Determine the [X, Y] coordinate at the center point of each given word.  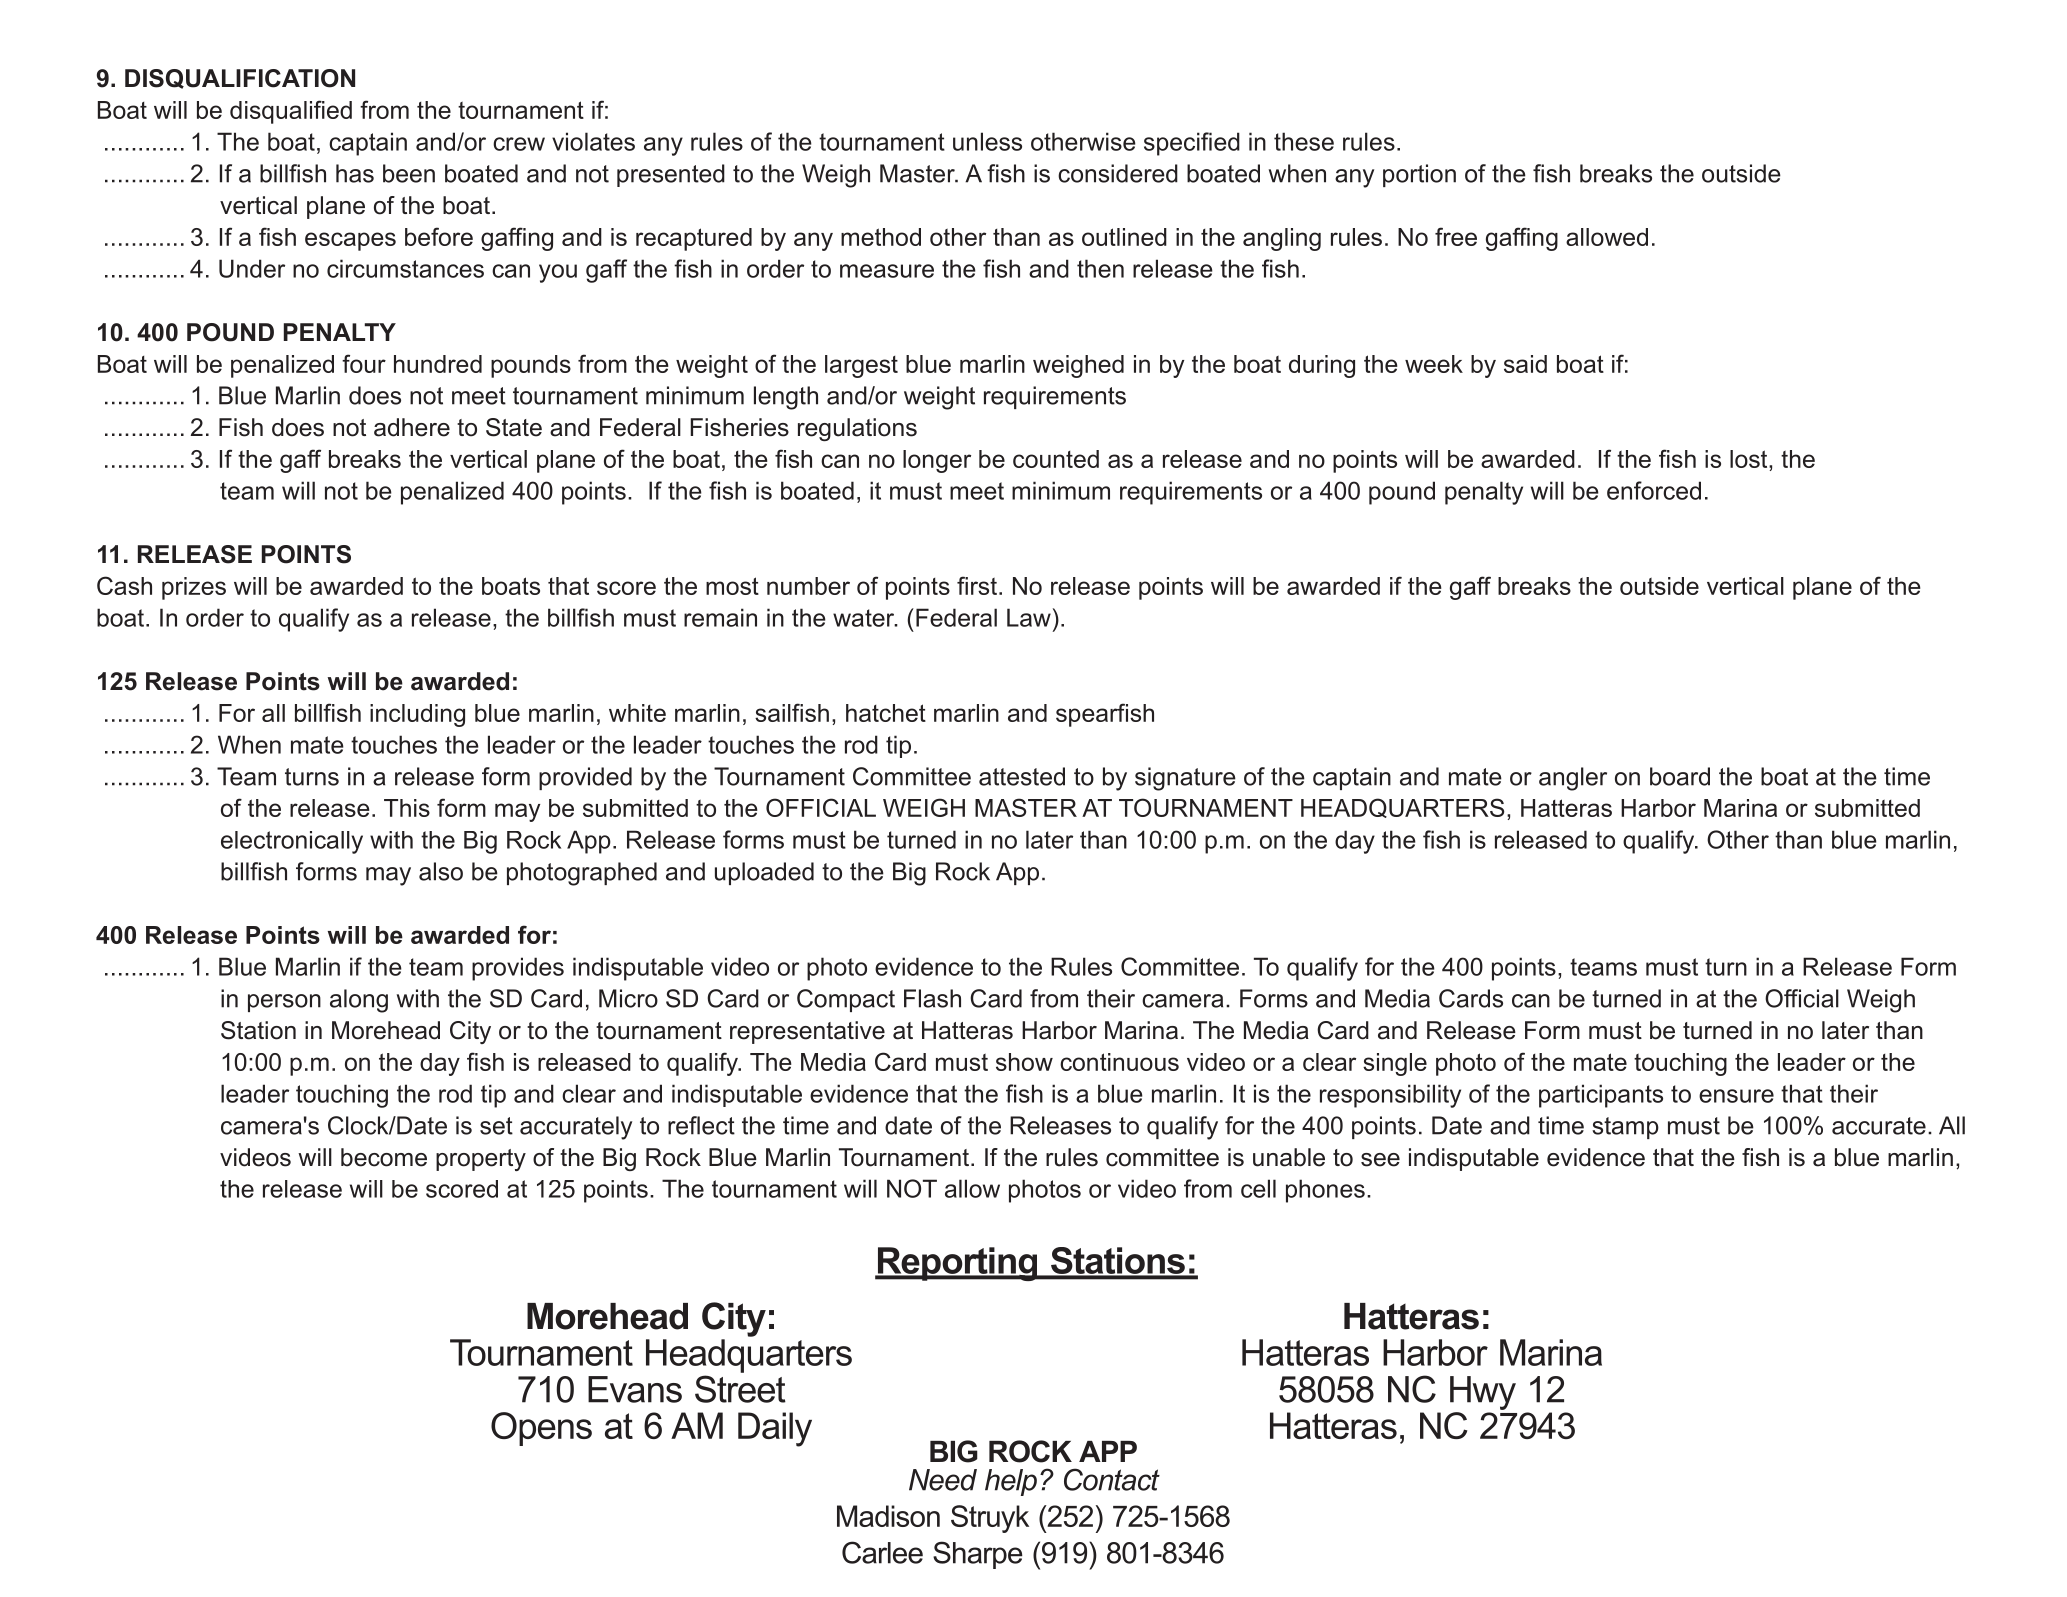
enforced [1654, 490]
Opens [541, 1429]
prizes [194, 588]
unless [987, 141]
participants [1601, 1096]
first [977, 585]
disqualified [291, 112]
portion [1419, 175]
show [1024, 1062]
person [284, 1003]
